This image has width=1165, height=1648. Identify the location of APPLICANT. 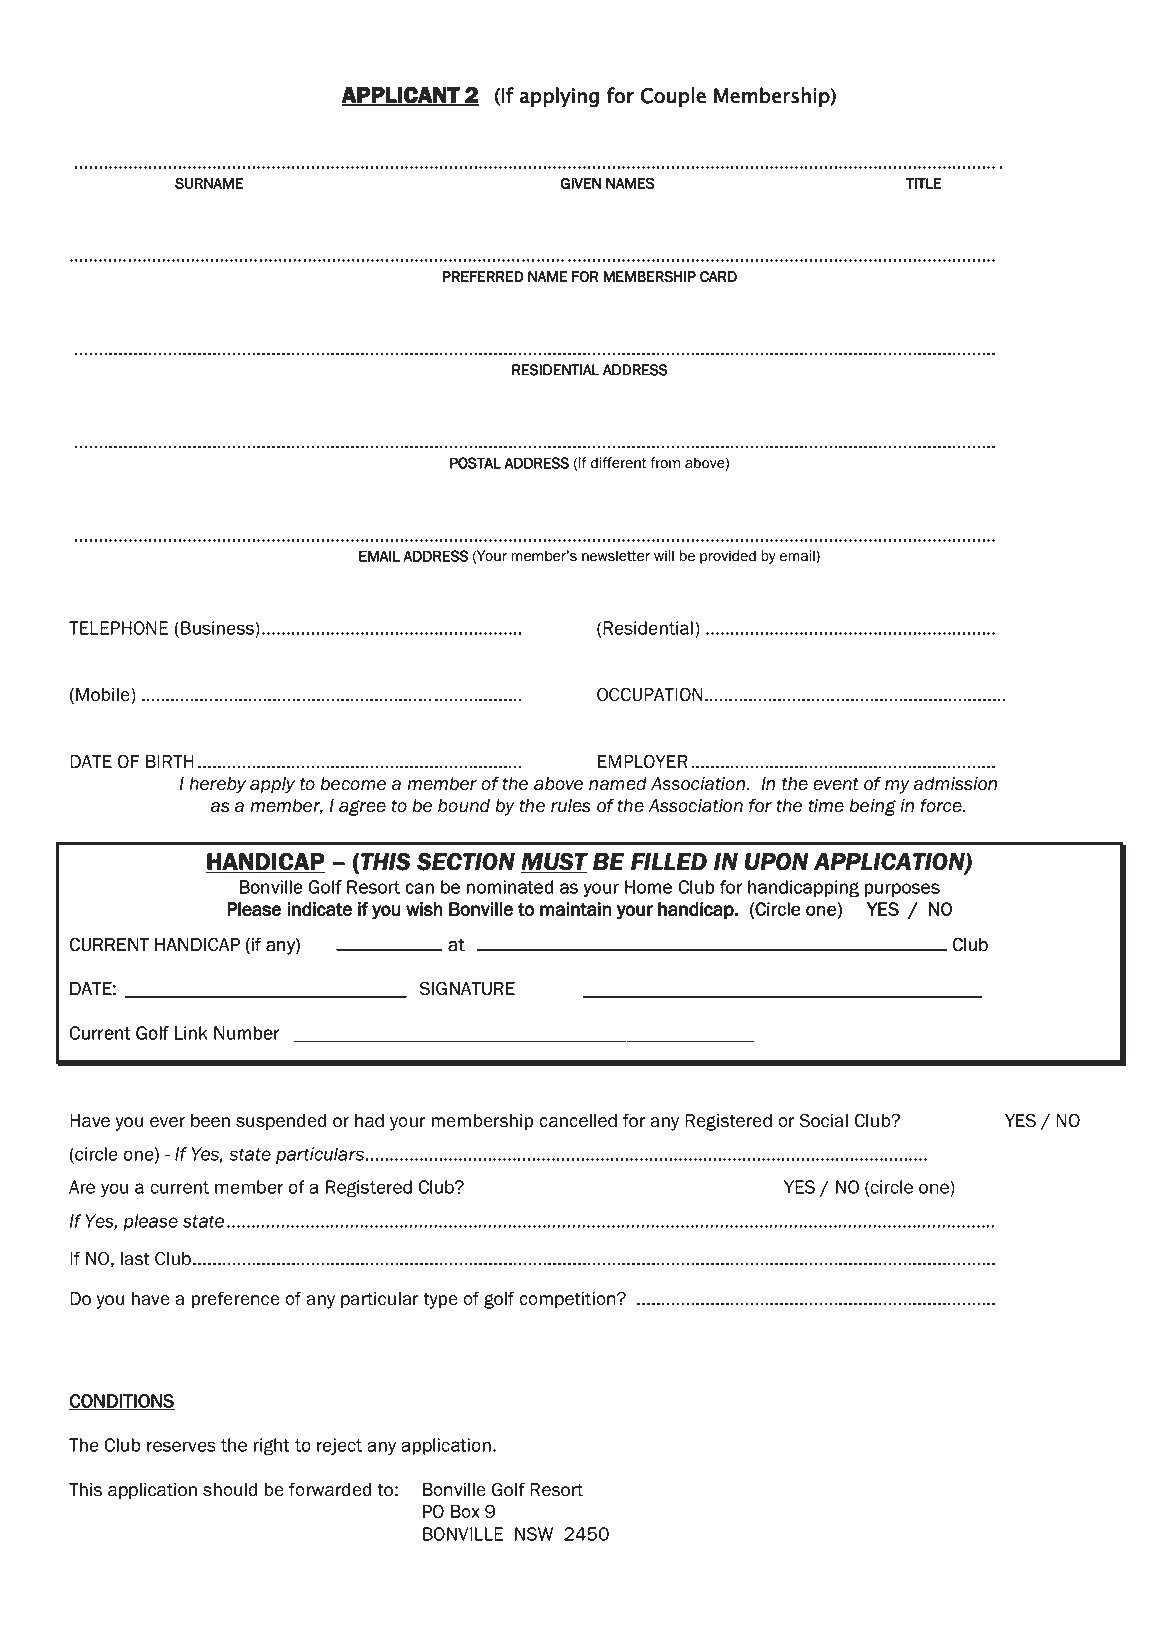
(401, 96).
